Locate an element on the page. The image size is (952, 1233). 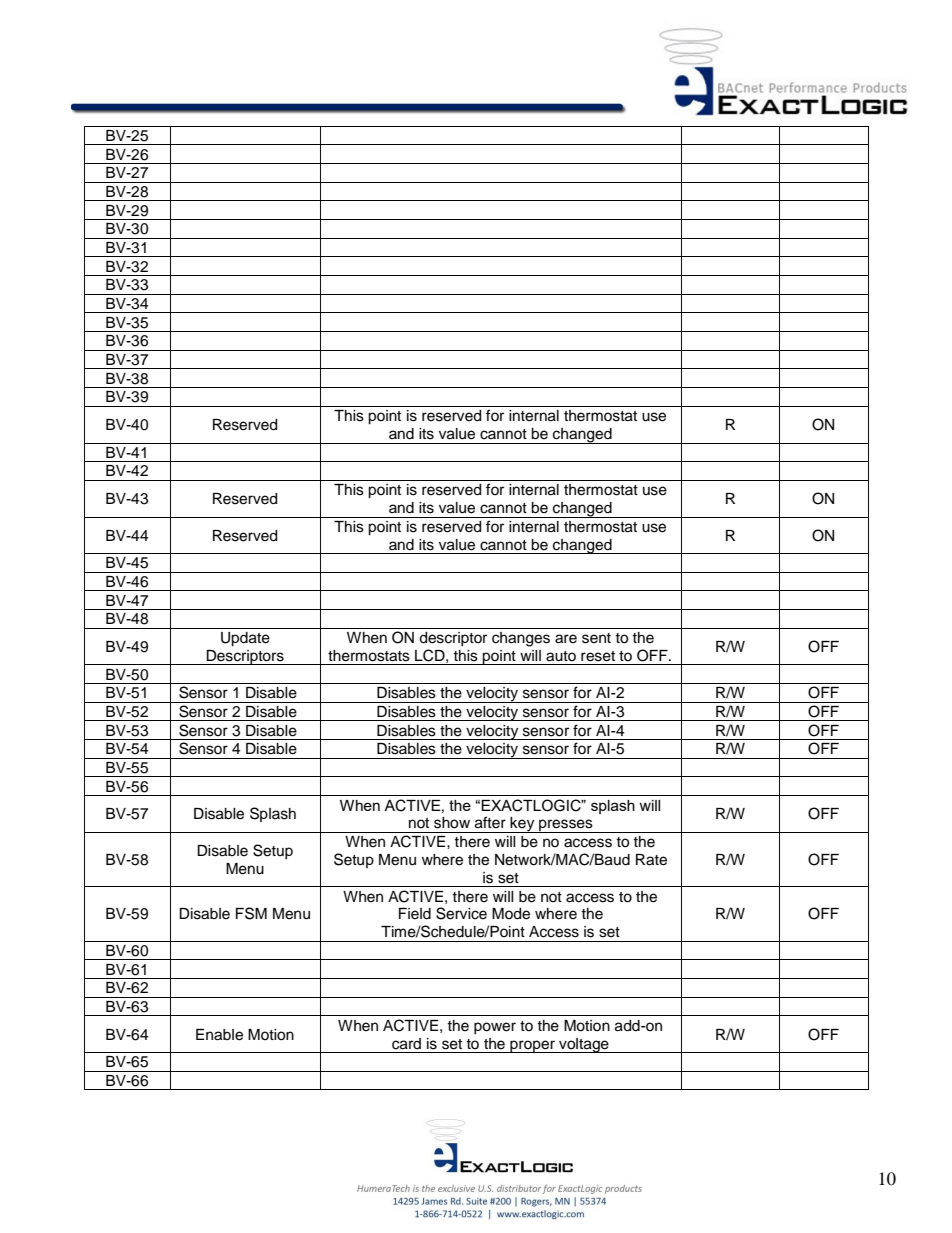
after is located at coordinates (490, 822).
